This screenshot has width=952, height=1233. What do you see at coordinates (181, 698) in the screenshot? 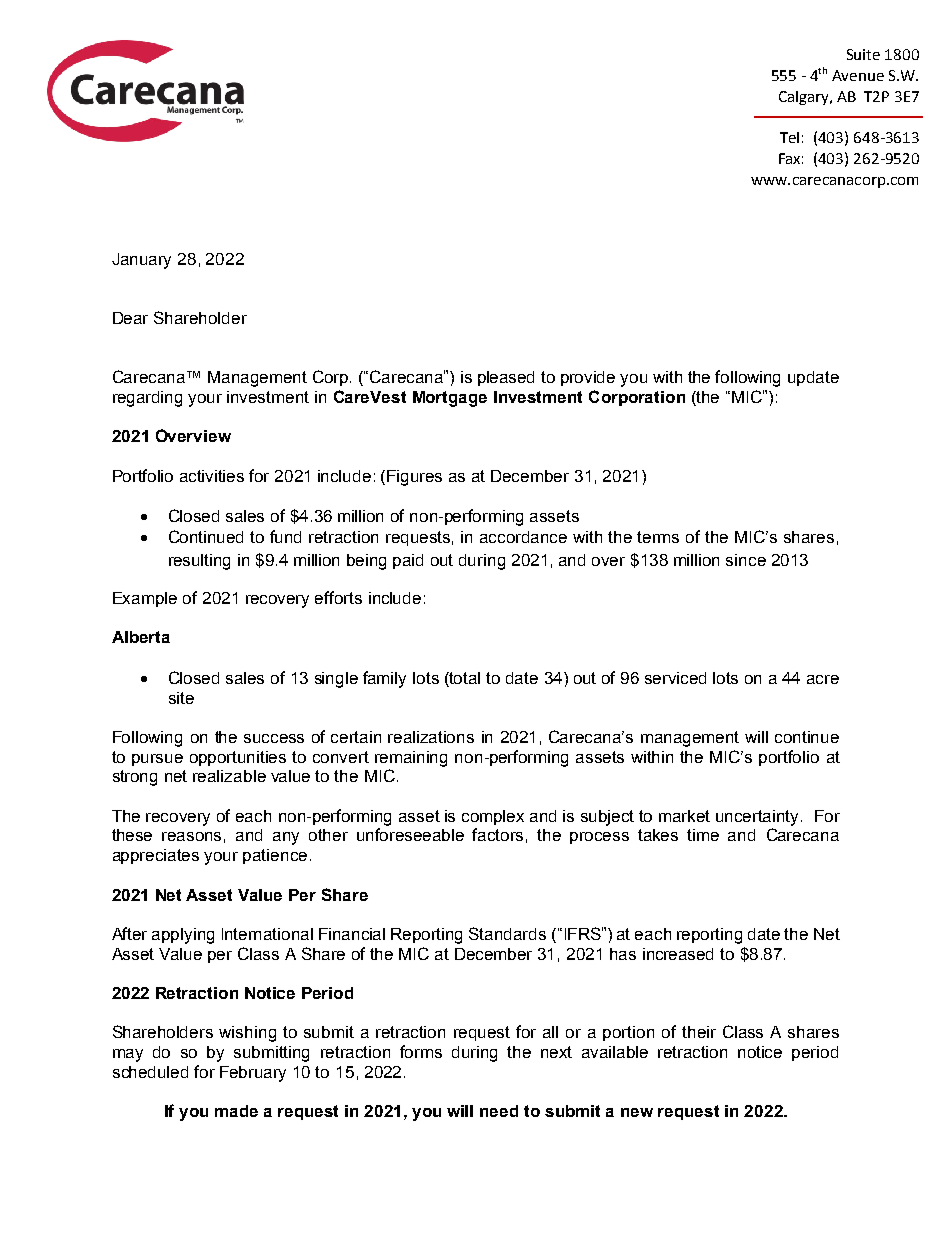
I see `site` at bounding box center [181, 698].
